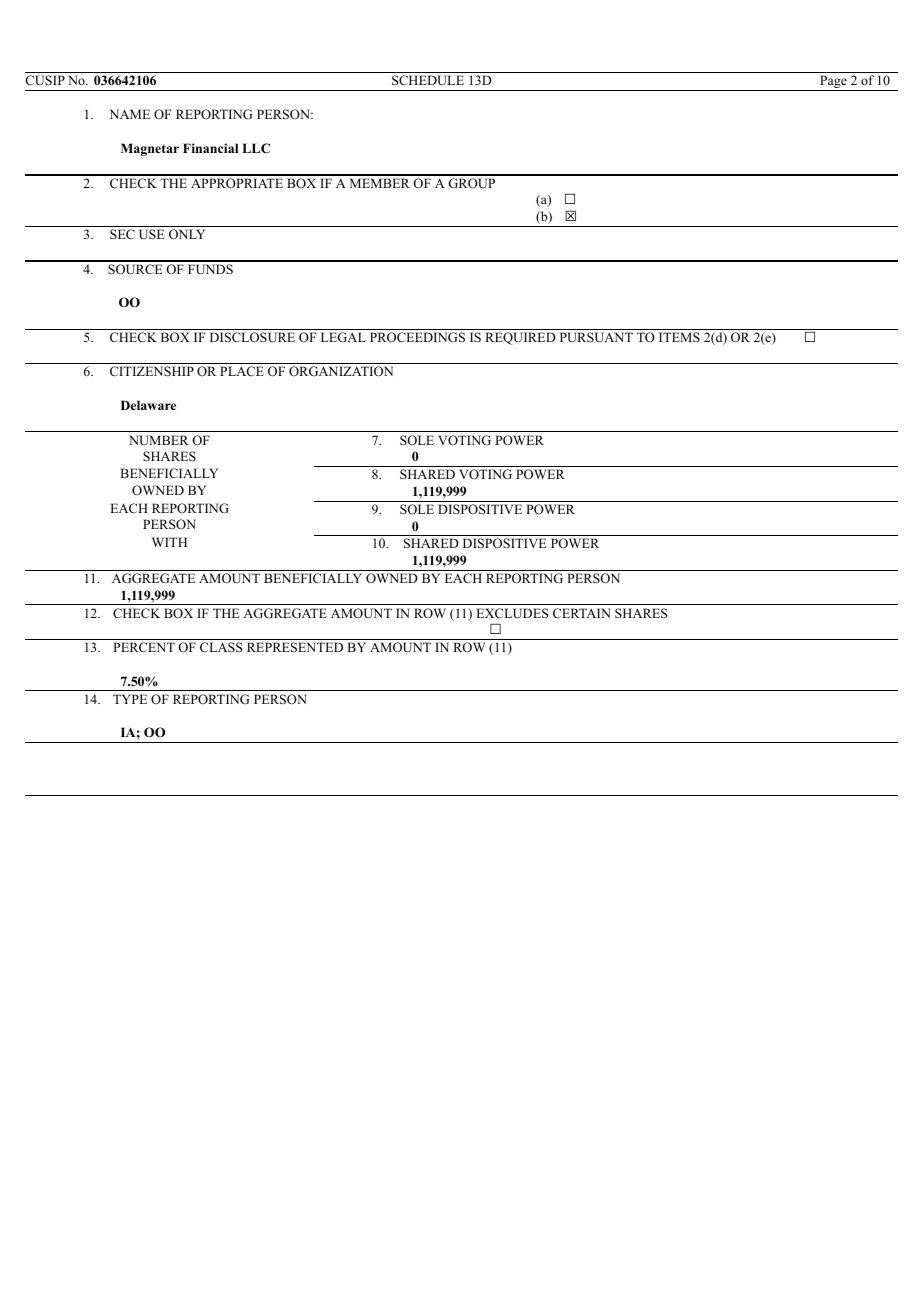  I want to click on REQUIRED, so click(520, 338).
